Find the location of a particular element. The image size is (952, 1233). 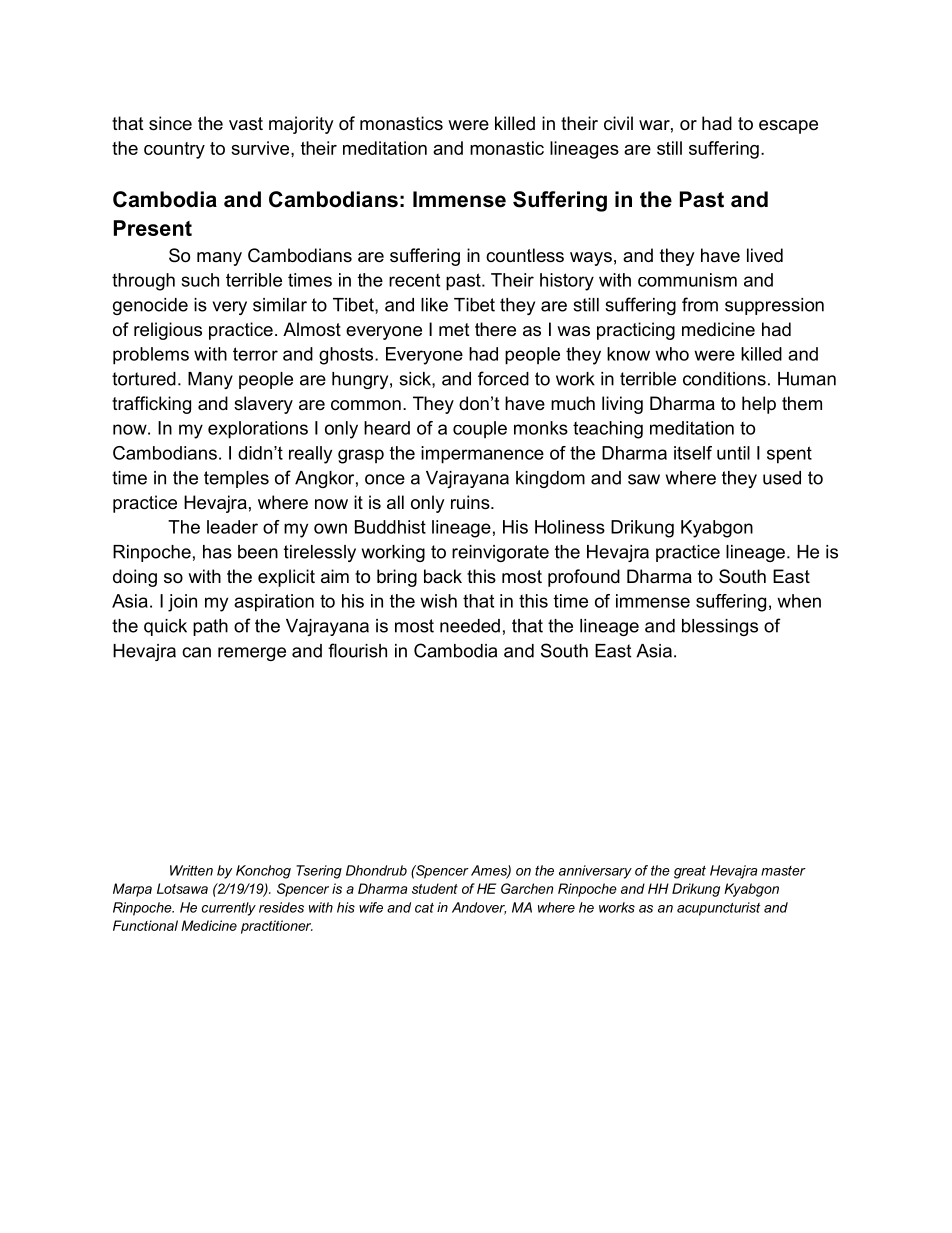

country is located at coordinates (174, 150).
